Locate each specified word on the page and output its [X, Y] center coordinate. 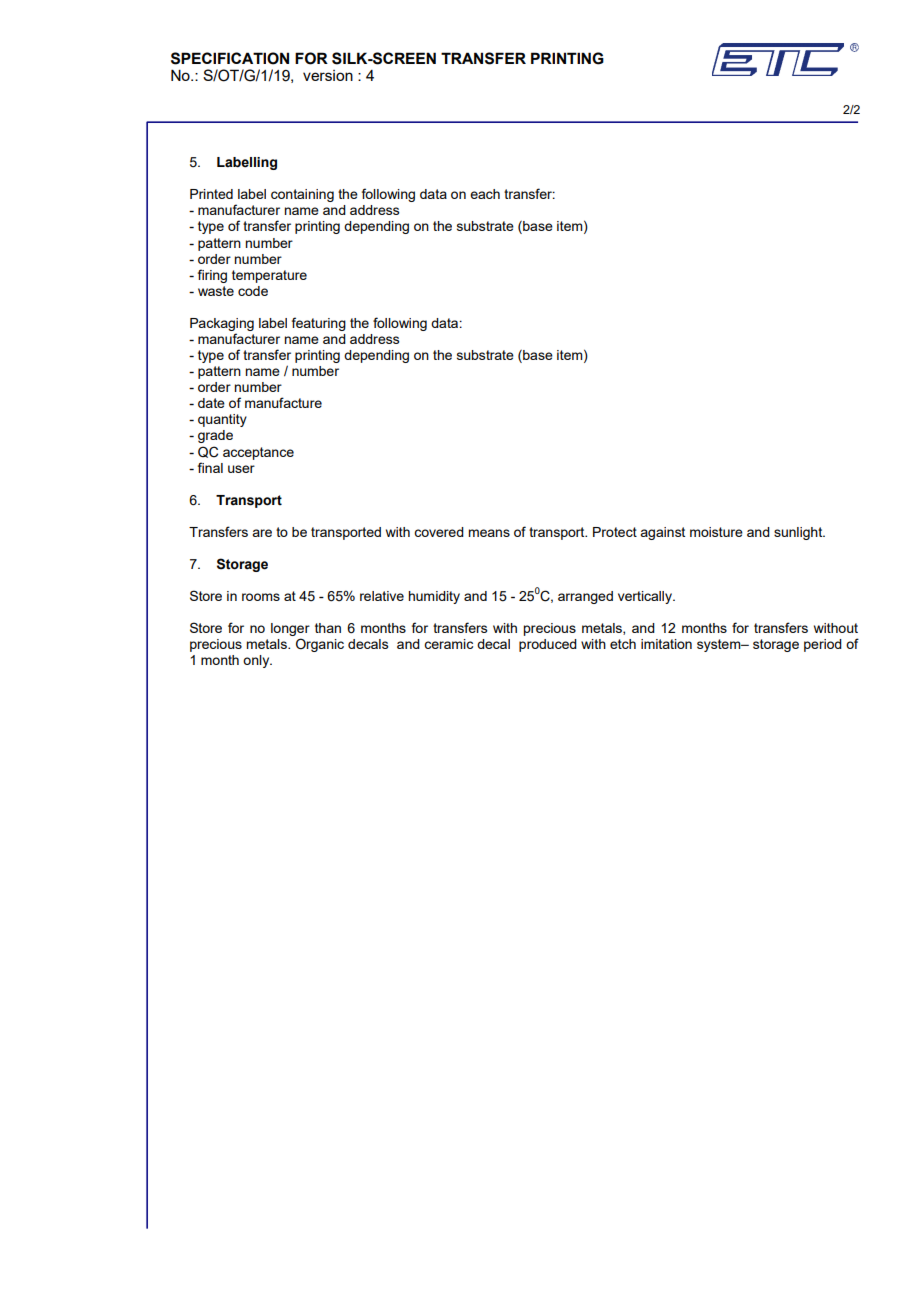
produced [548, 645]
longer [290, 631]
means [489, 533]
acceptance [258, 453]
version [328, 75]
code [253, 291]
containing [302, 195]
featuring [319, 324]
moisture [716, 532]
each [485, 194]
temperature [269, 276]
